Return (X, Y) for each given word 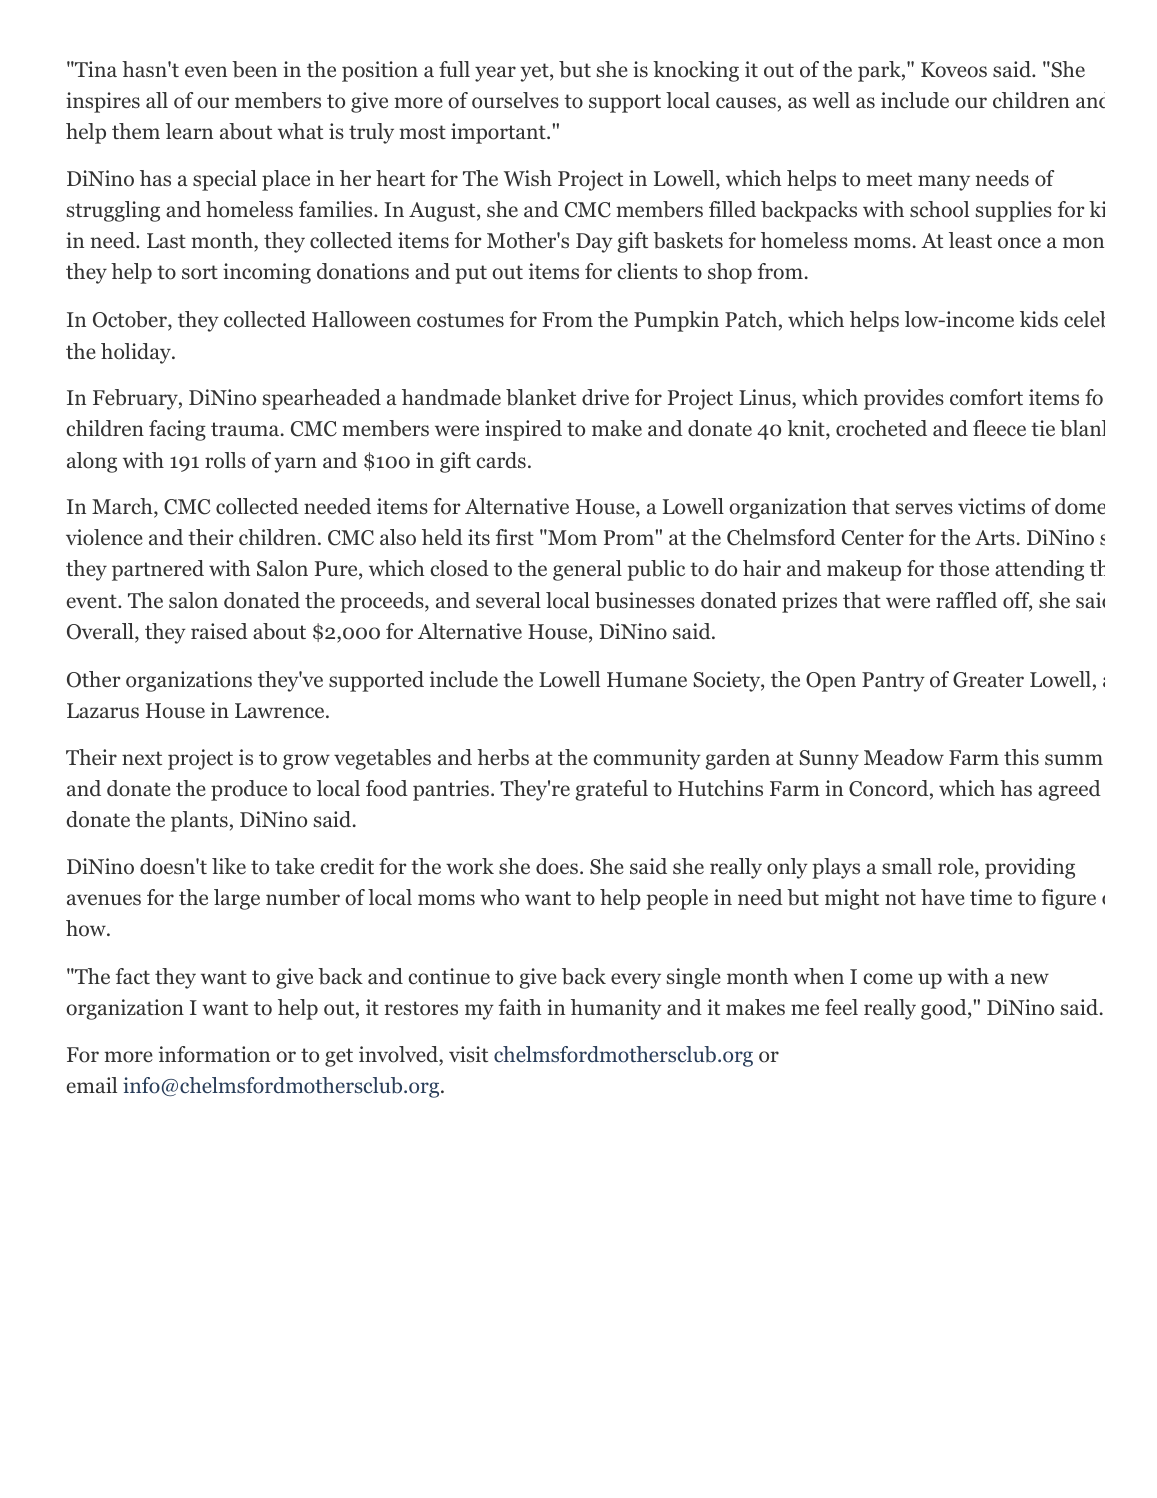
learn (189, 131)
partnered (158, 570)
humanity (616, 1009)
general (587, 570)
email (91, 1085)
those (964, 568)
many (944, 183)
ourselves (515, 100)
